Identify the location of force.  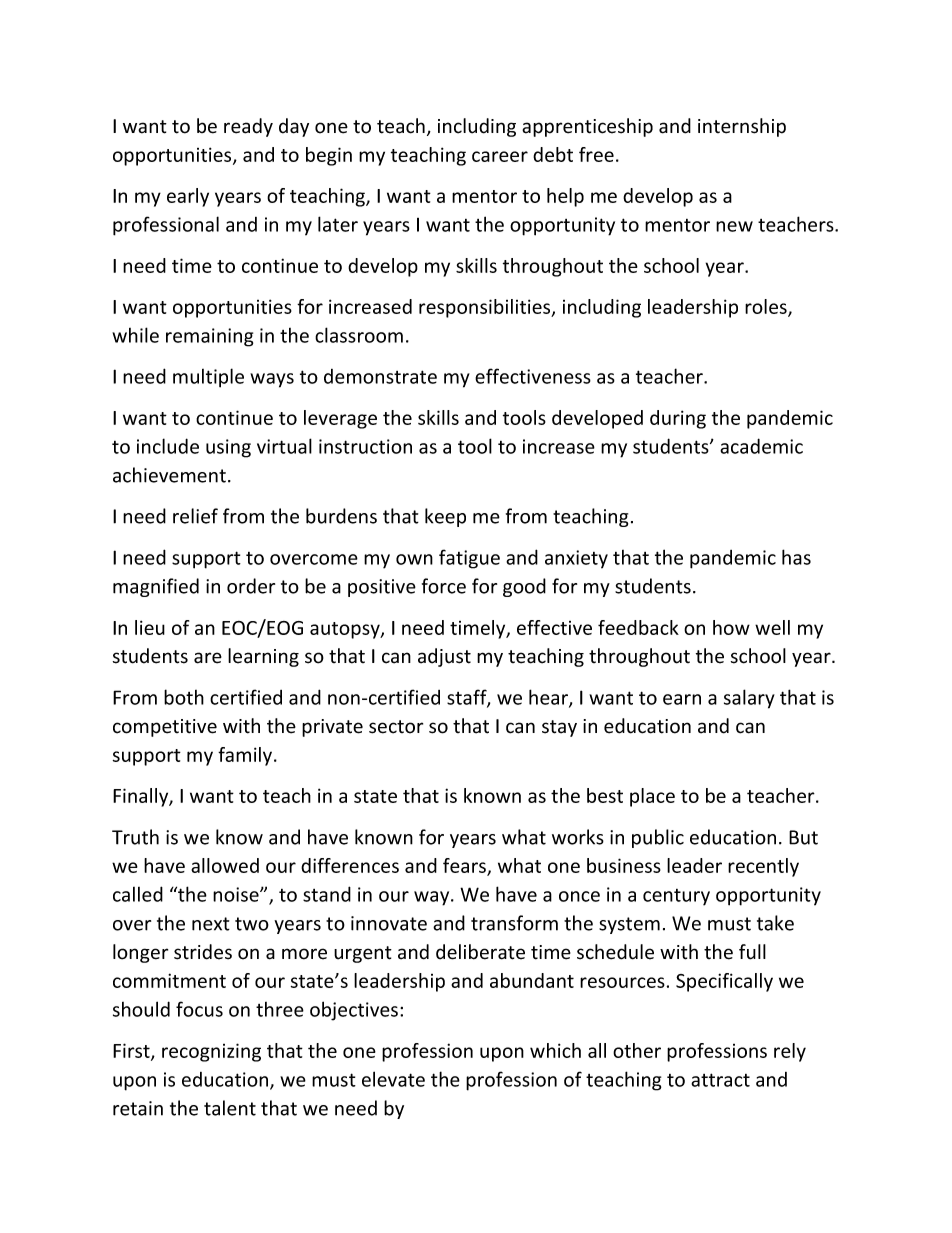
(444, 586).
